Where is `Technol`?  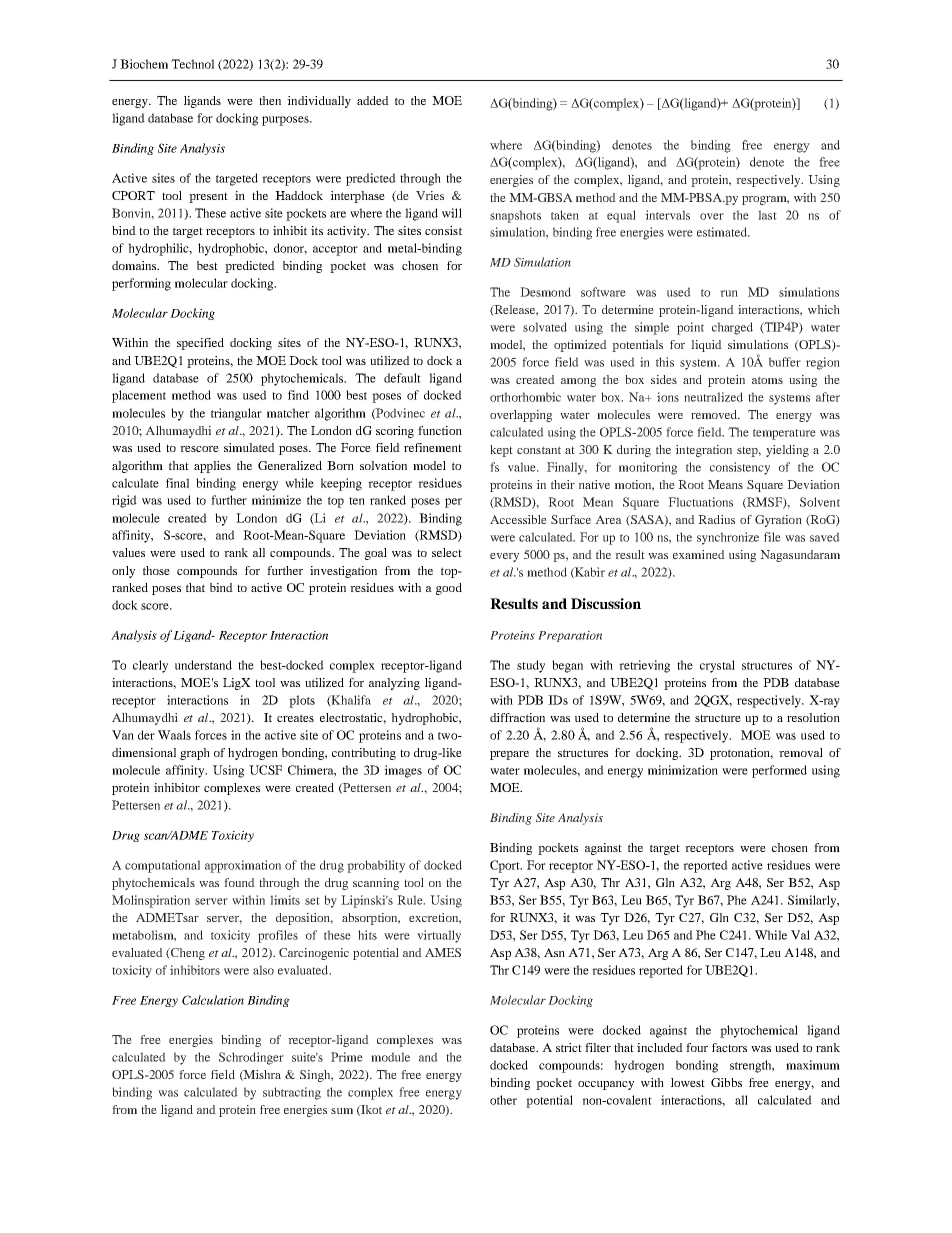 Technol is located at coordinates (192, 64).
